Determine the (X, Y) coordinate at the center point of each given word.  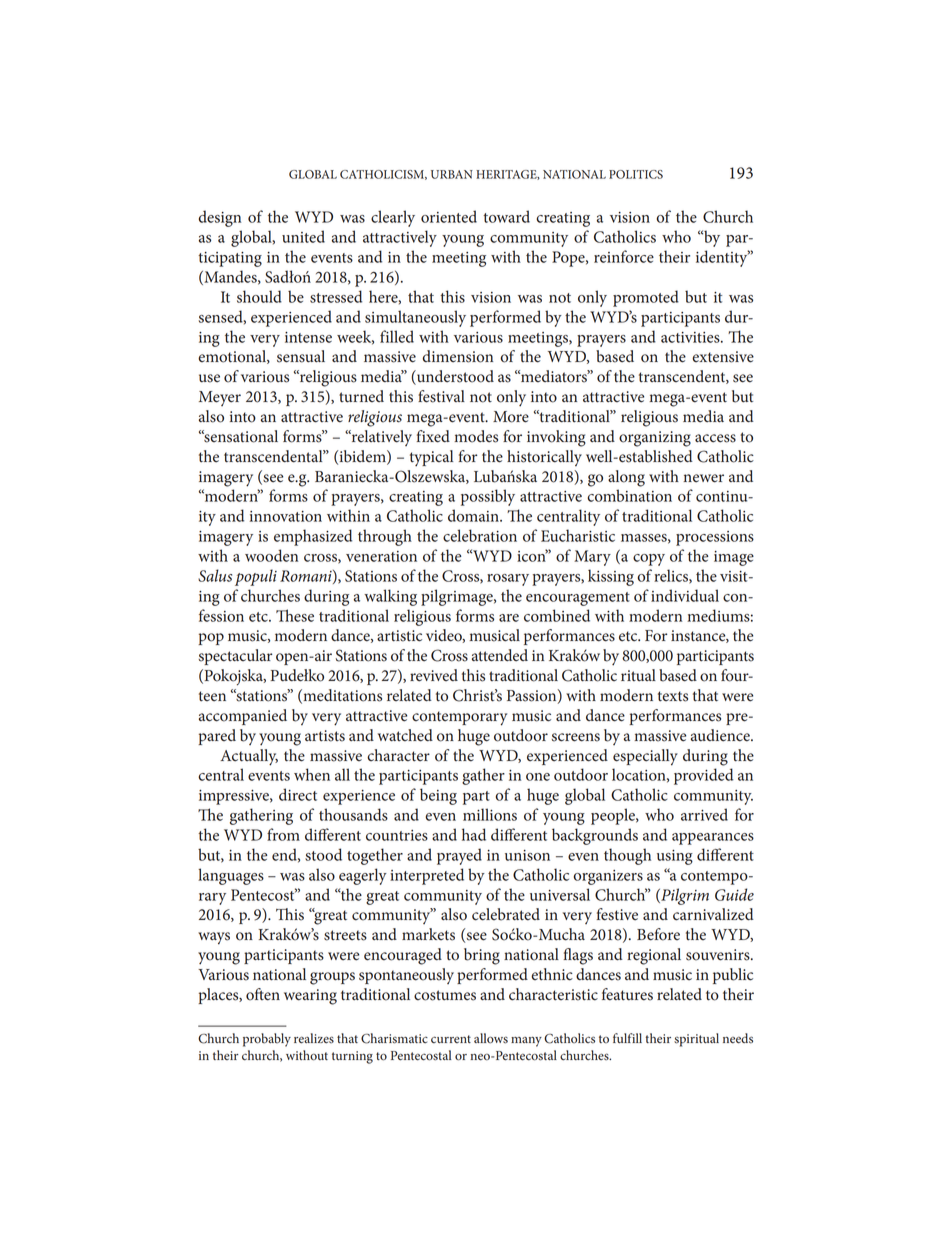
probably (267, 1040)
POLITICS (636, 174)
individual (685, 595)
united (303, 236)
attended (500, 655)
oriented (449, 216)
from (283, 834)
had (474, 834)
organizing (655, 439)
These (295, 615)
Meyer (220, 398)
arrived (704, 814)
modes (476, 436)
